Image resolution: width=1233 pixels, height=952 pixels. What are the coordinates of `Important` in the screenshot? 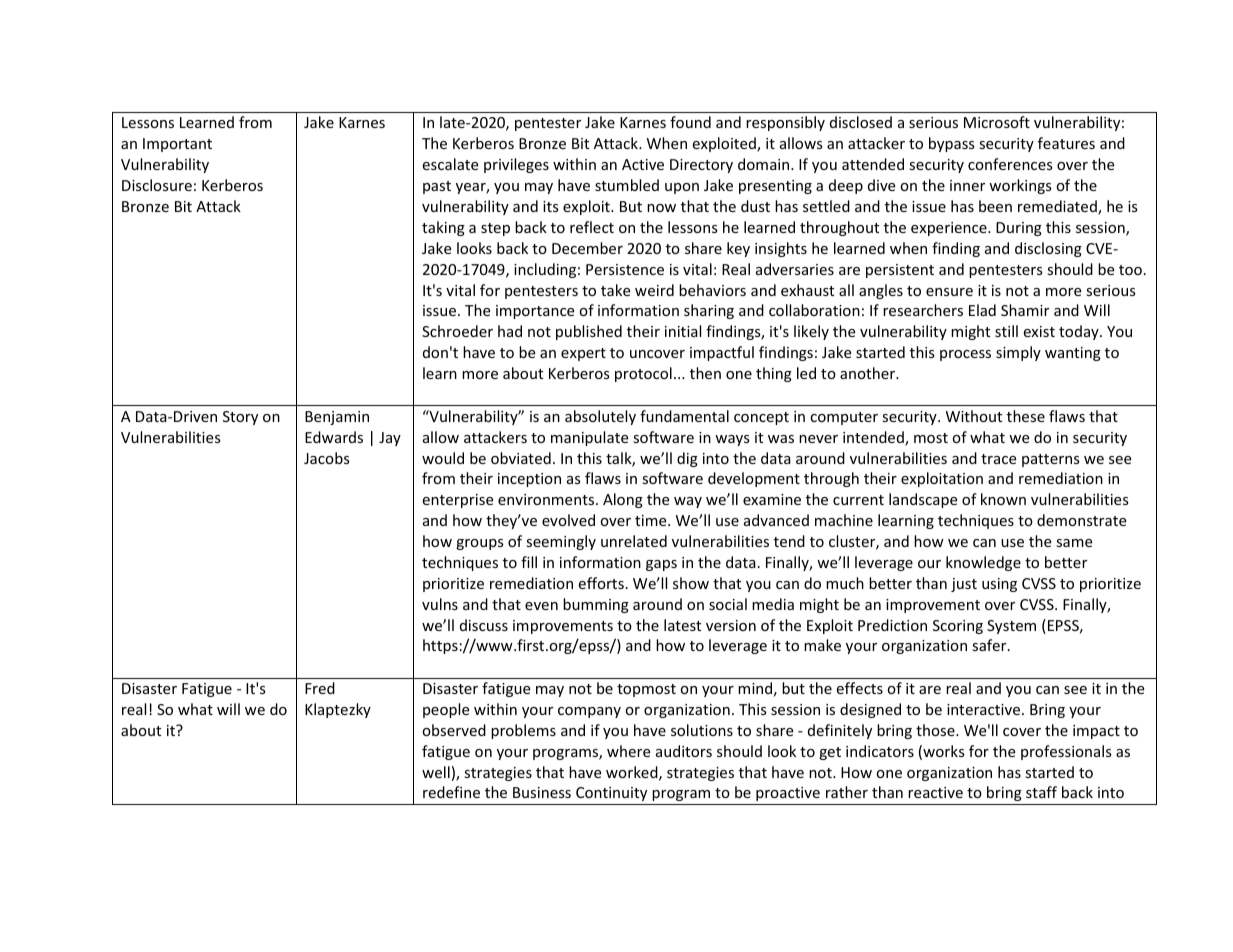 It's located at (177, 145).
